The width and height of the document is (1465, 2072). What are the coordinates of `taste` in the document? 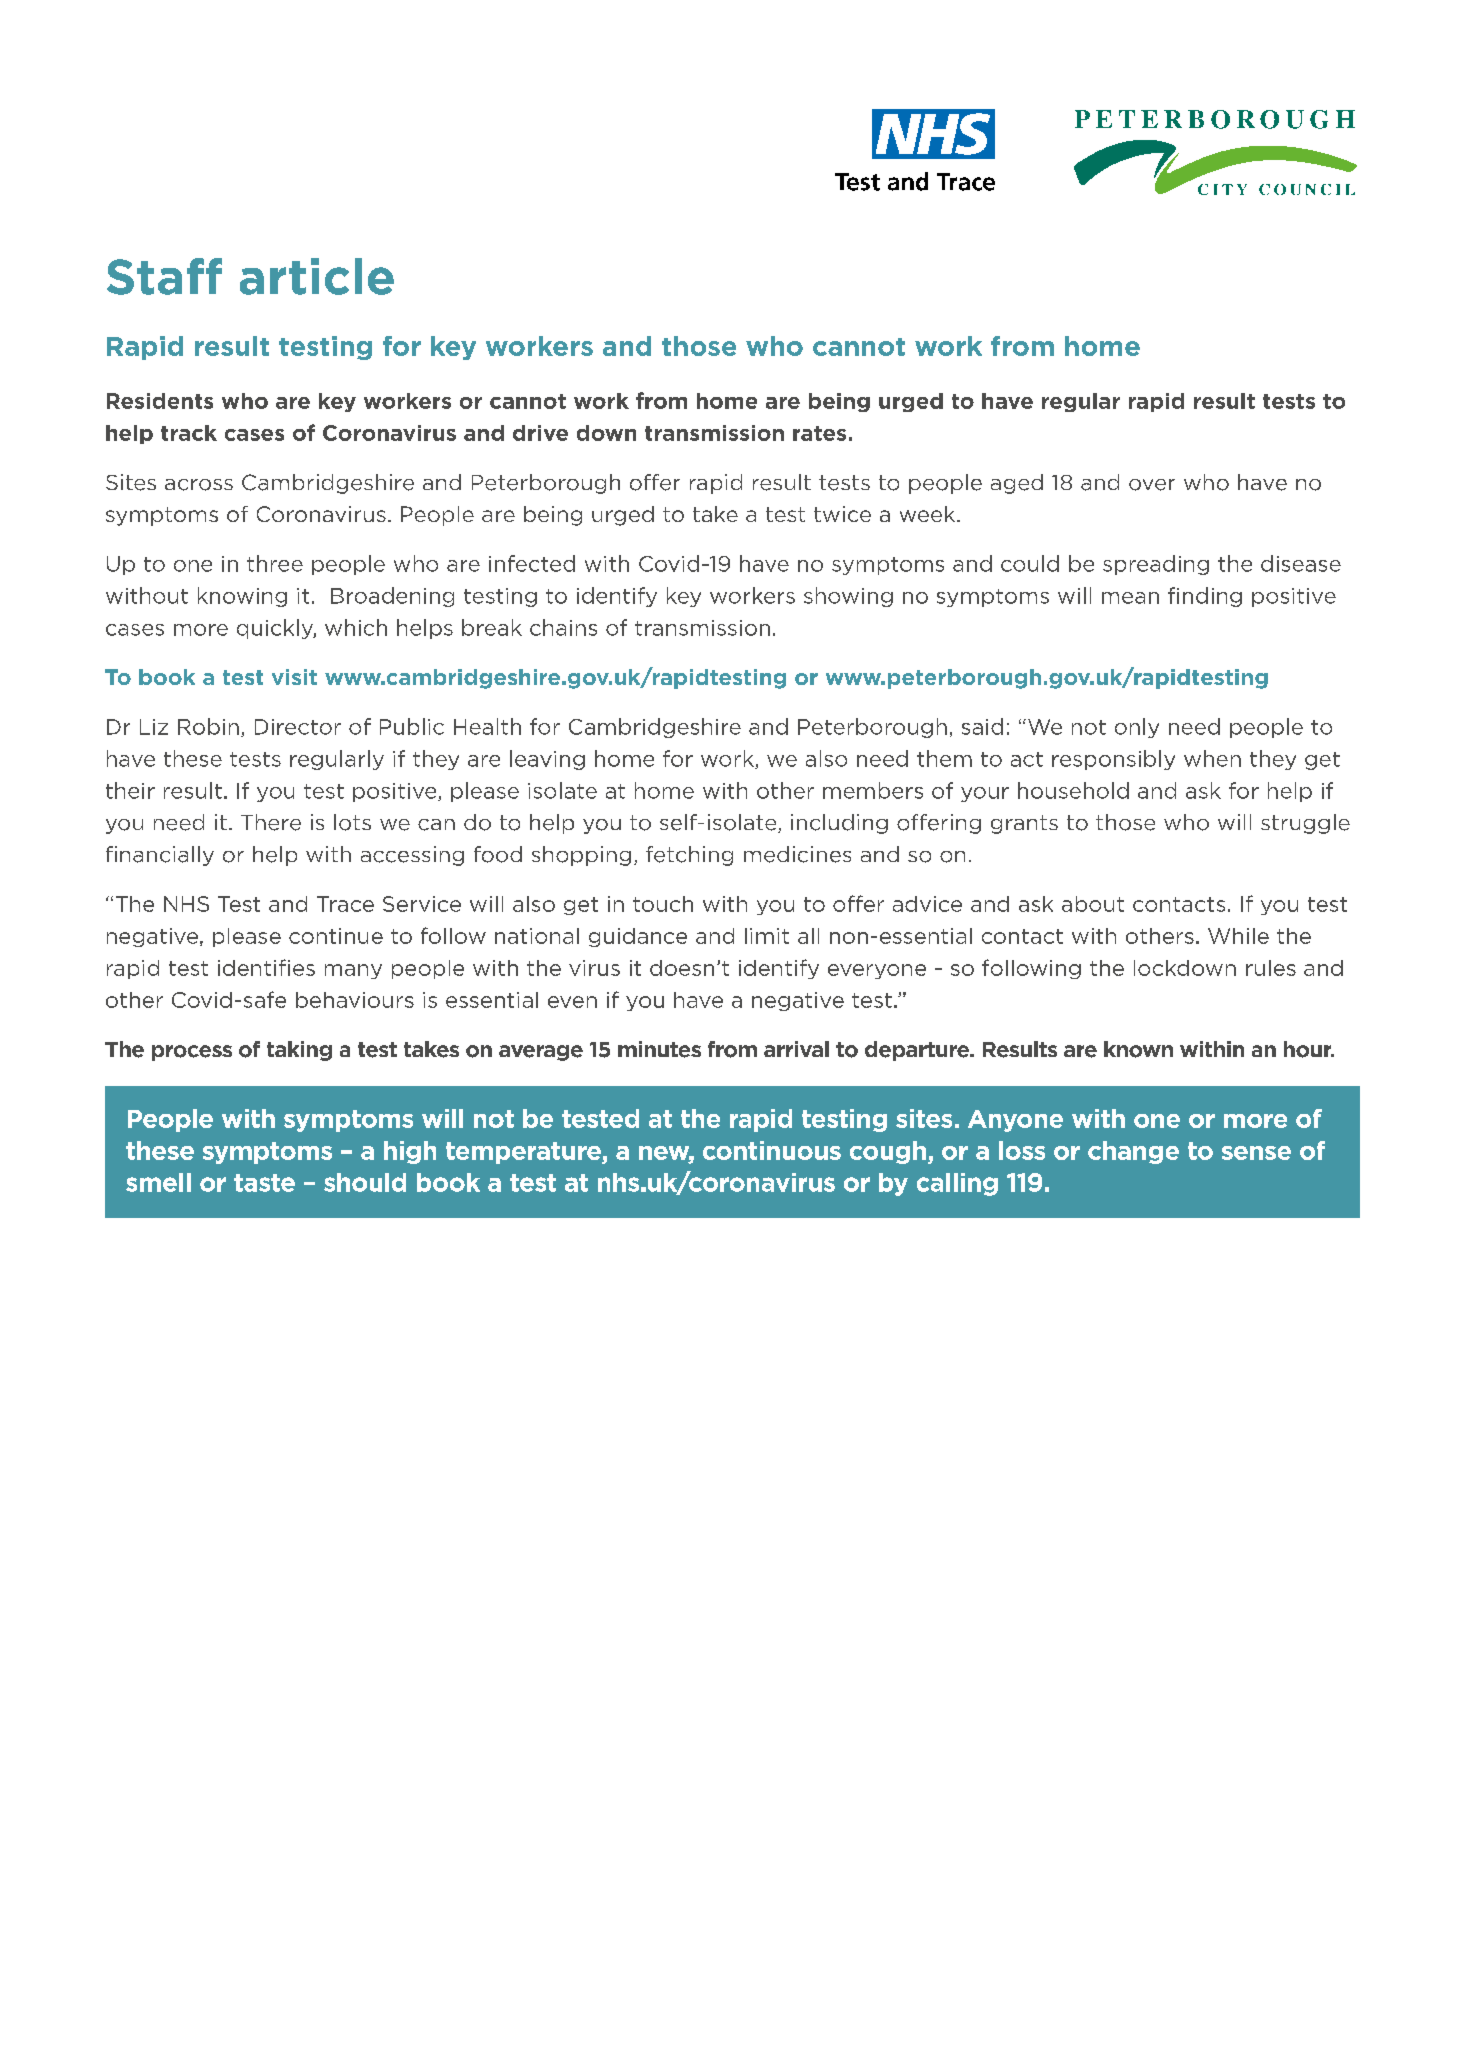 It's located at (264, 1183).
